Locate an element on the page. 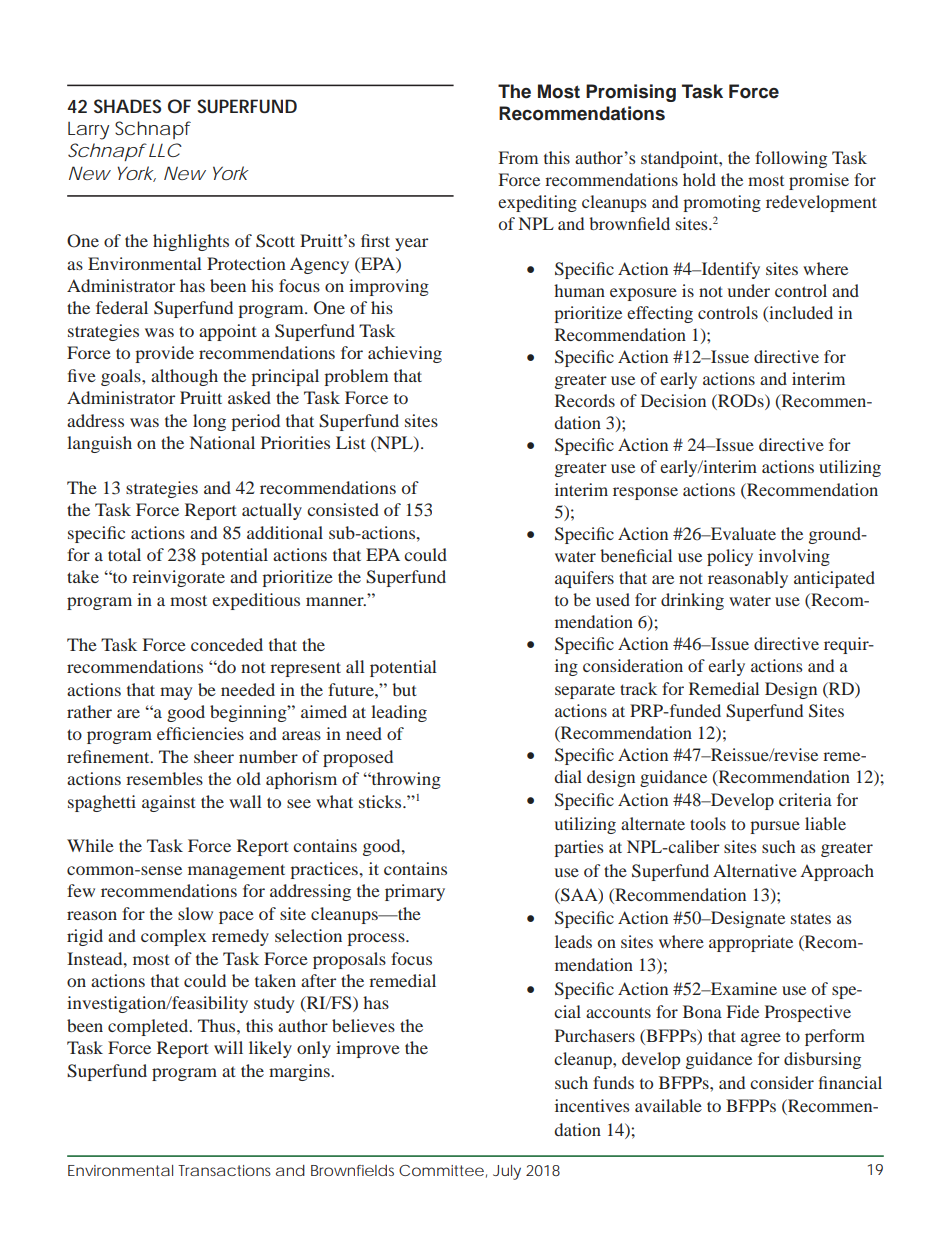 The width and height of the document is (952, 1233). SHADES is located at coordinates (127, 106).
